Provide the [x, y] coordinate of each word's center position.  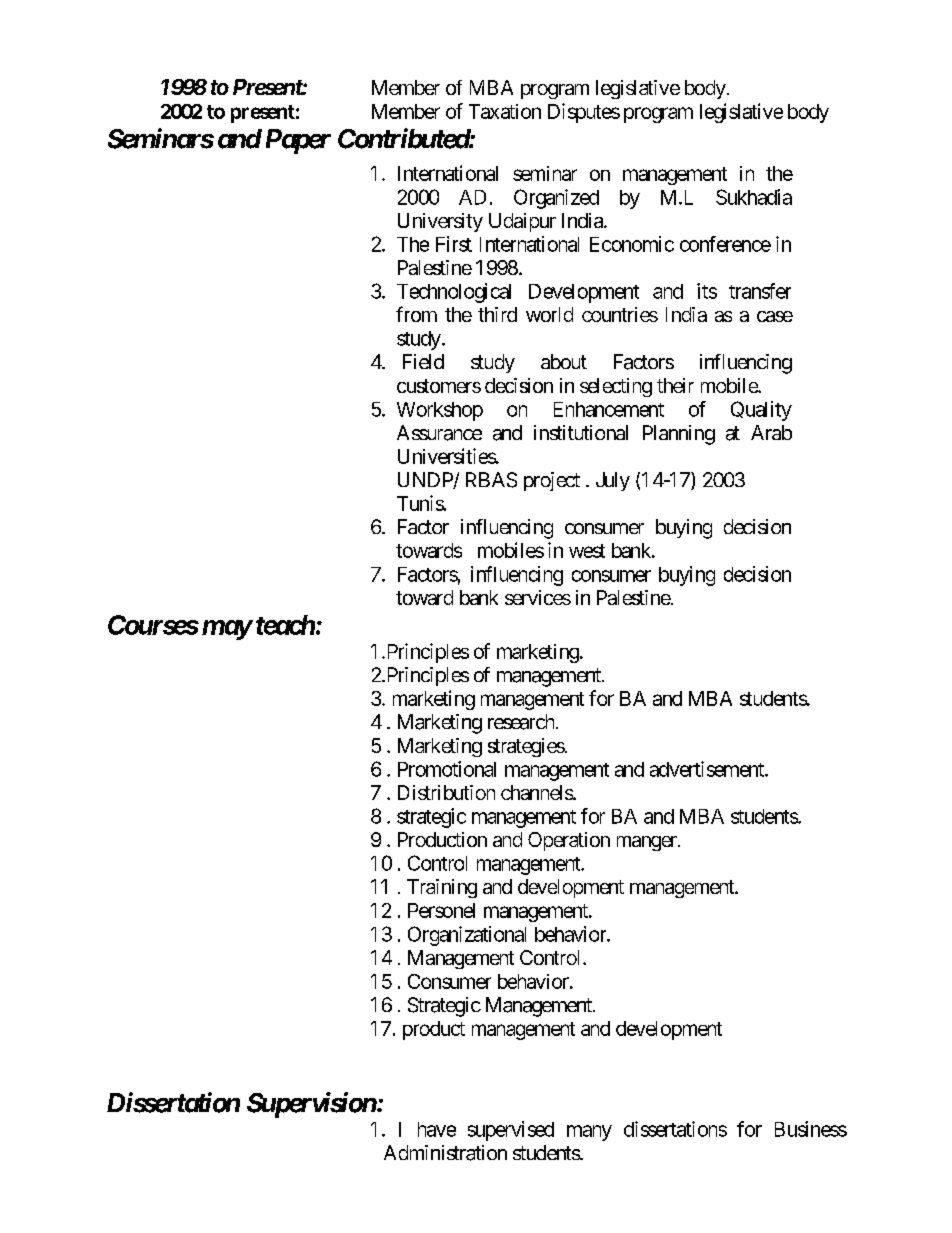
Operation [569, 841]
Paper [298, 141]
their [675, 385]
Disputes [584, 113]
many [589, 1133]
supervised [511, 1131]
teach [285, 625]
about [564, 361]
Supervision [312, 1105]
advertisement [708, 769]
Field [423, 361]
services [538, 597]
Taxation [505, 111]
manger [648, 843]
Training [442, 888]
